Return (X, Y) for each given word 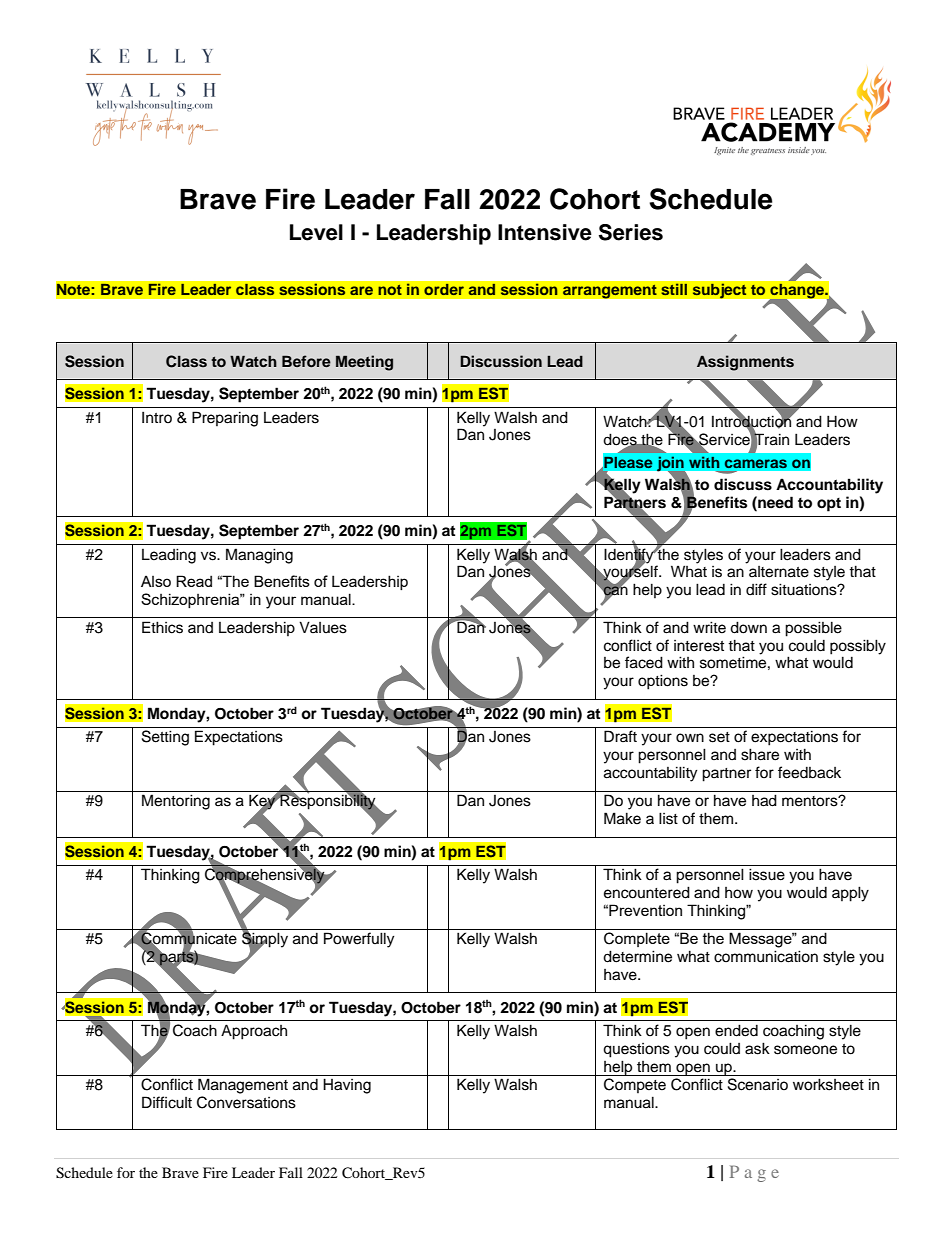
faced (644, 662)
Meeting (364, 363)
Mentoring (176, 802)
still (674, 289)
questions (636, 1050)
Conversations (246, 1102)
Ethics (162, 627)
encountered (647, 892)
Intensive (545, 232)
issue (767, 874)
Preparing (225, 419)
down (748, 627)
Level (316, 232)
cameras (756, 463)
